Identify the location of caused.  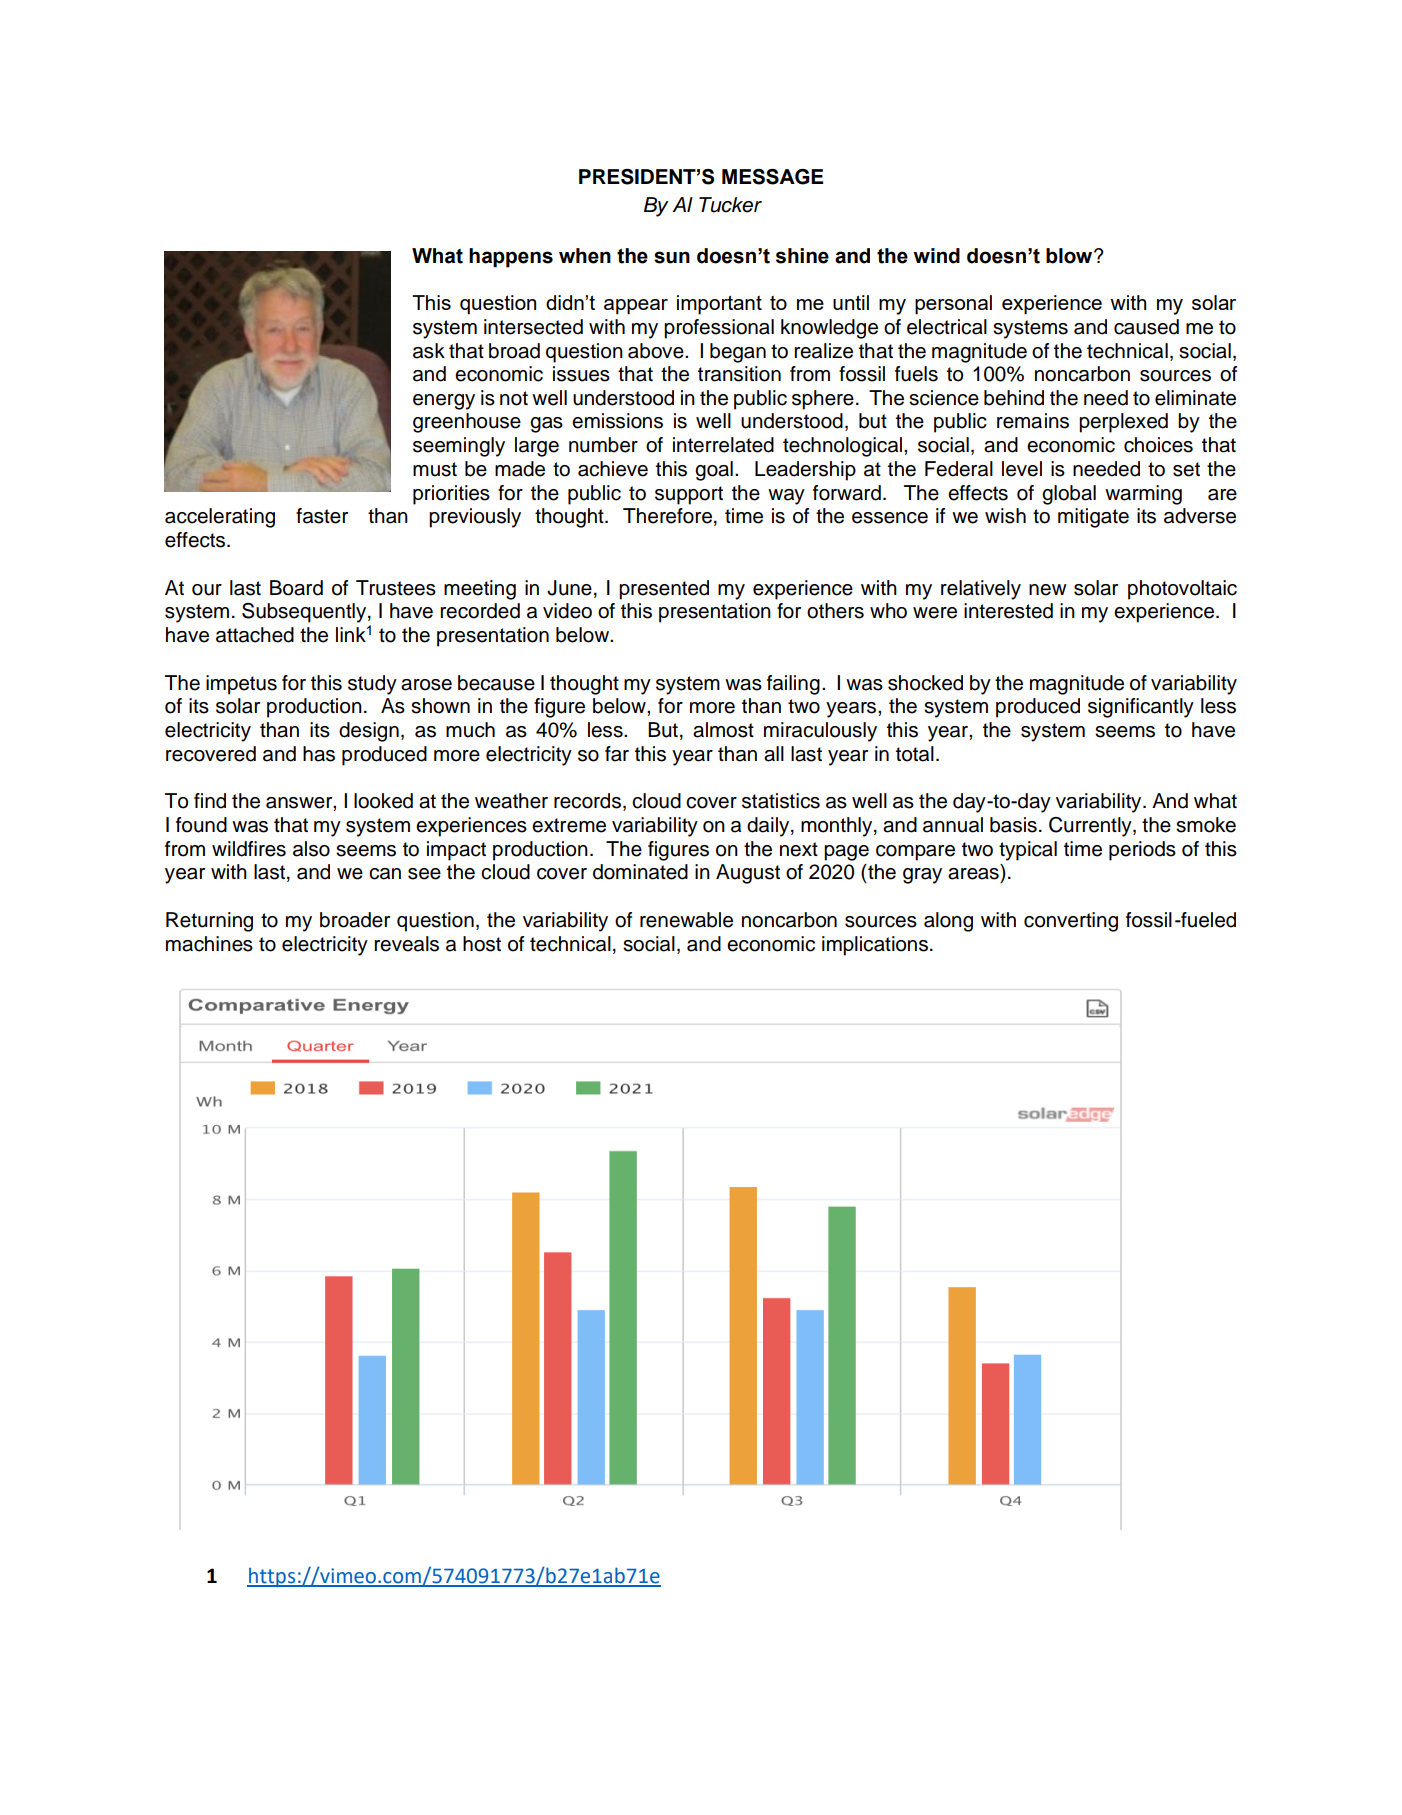
(1146, 327).
